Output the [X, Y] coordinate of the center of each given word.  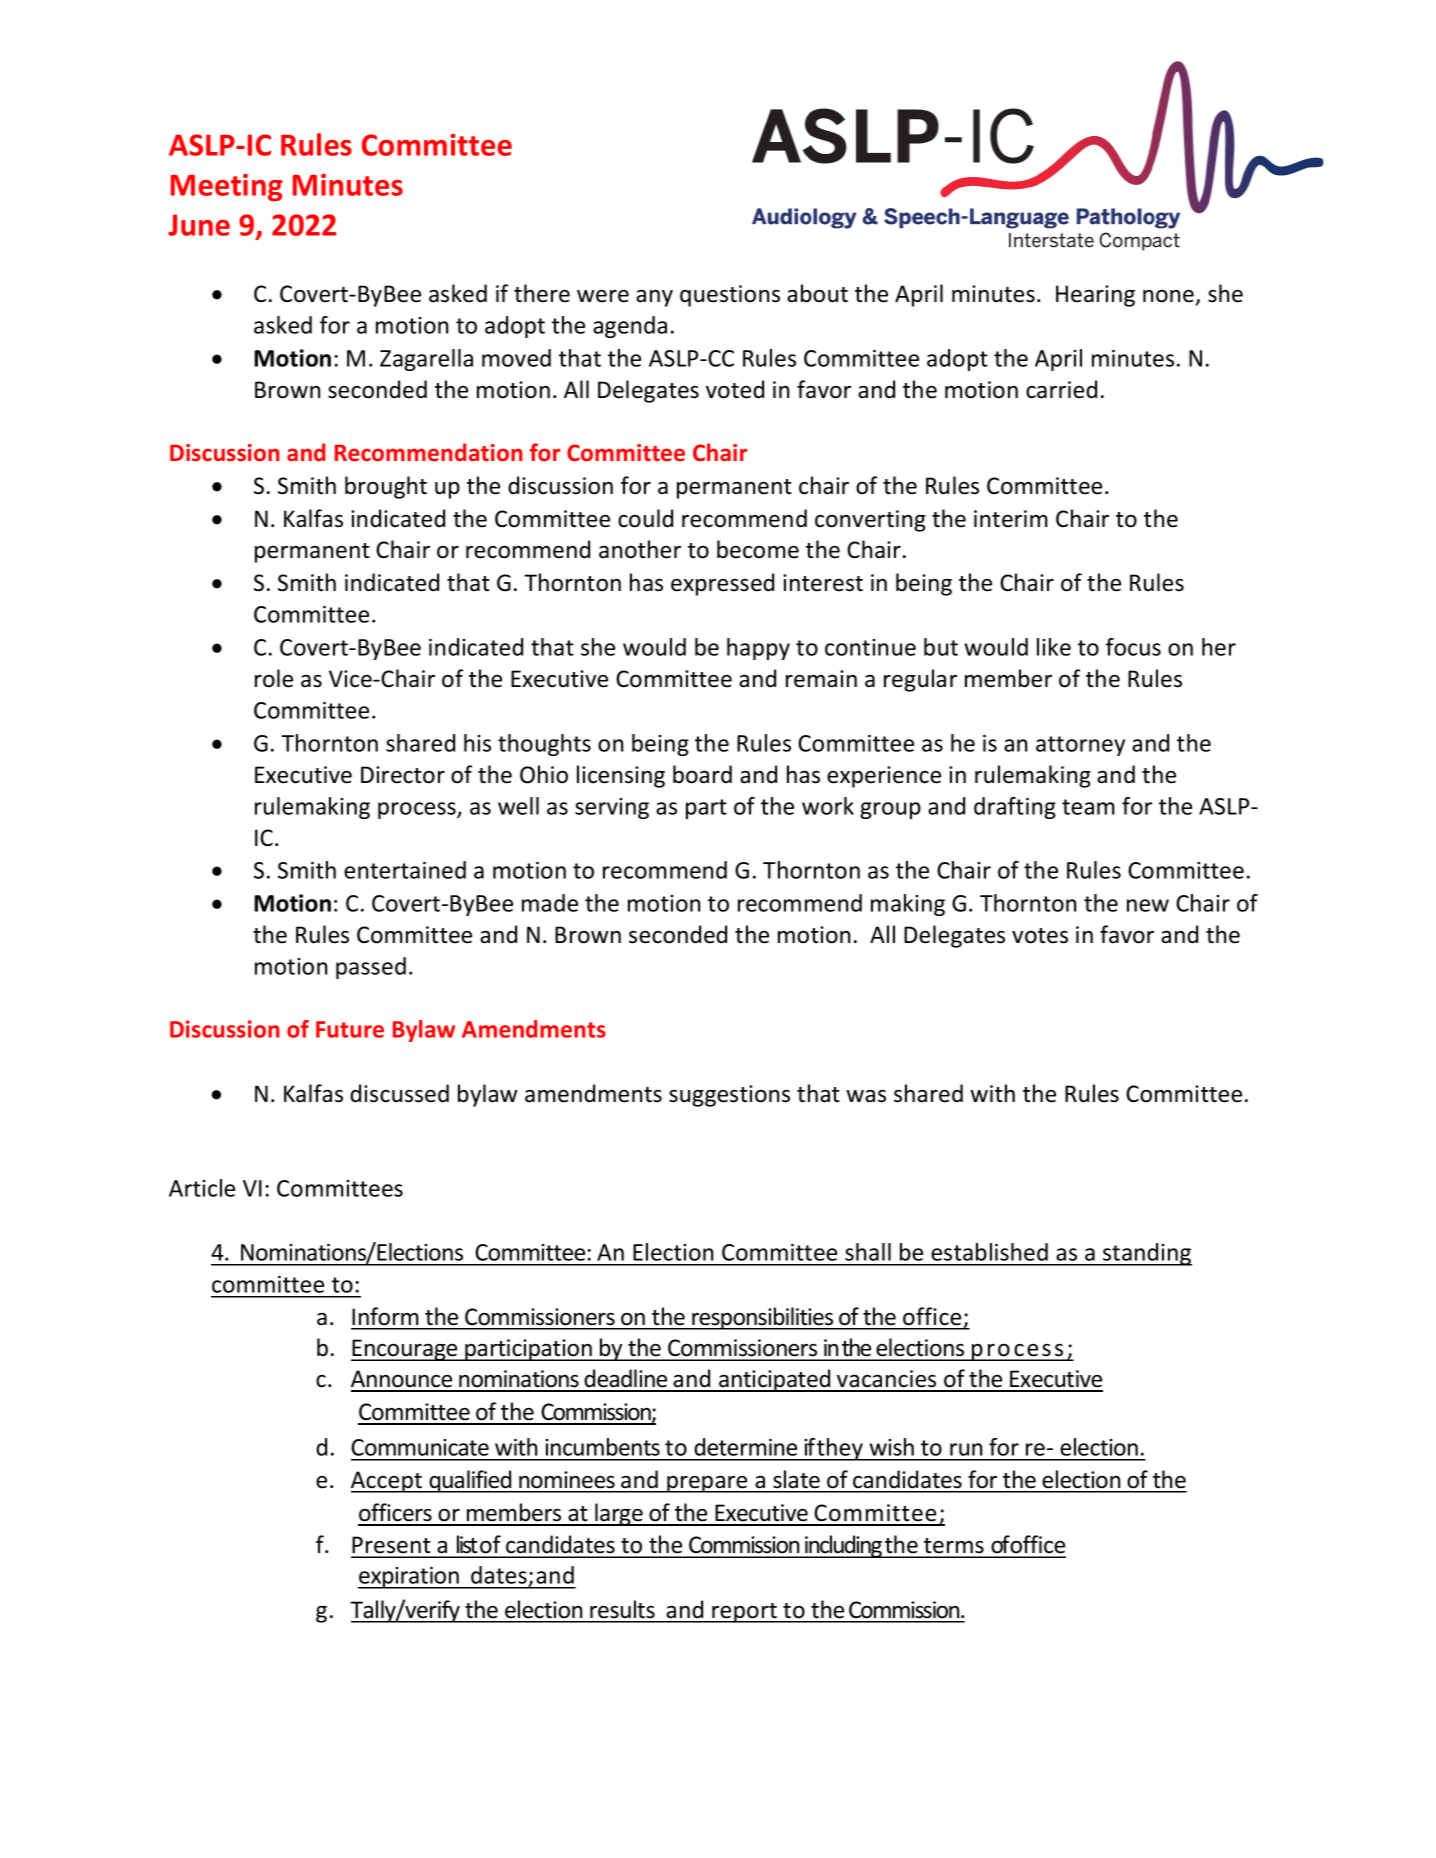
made [550, 903]
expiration [409, 1578]
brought [386, 487]
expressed [722, 584]
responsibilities [763, 1318]
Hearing [1095, 296]
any [654, 298]
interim [1011, 519]
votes [1040, 936]
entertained [405, 870]
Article [202, 1188]
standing [1146, 1254]
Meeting [227, 188]
